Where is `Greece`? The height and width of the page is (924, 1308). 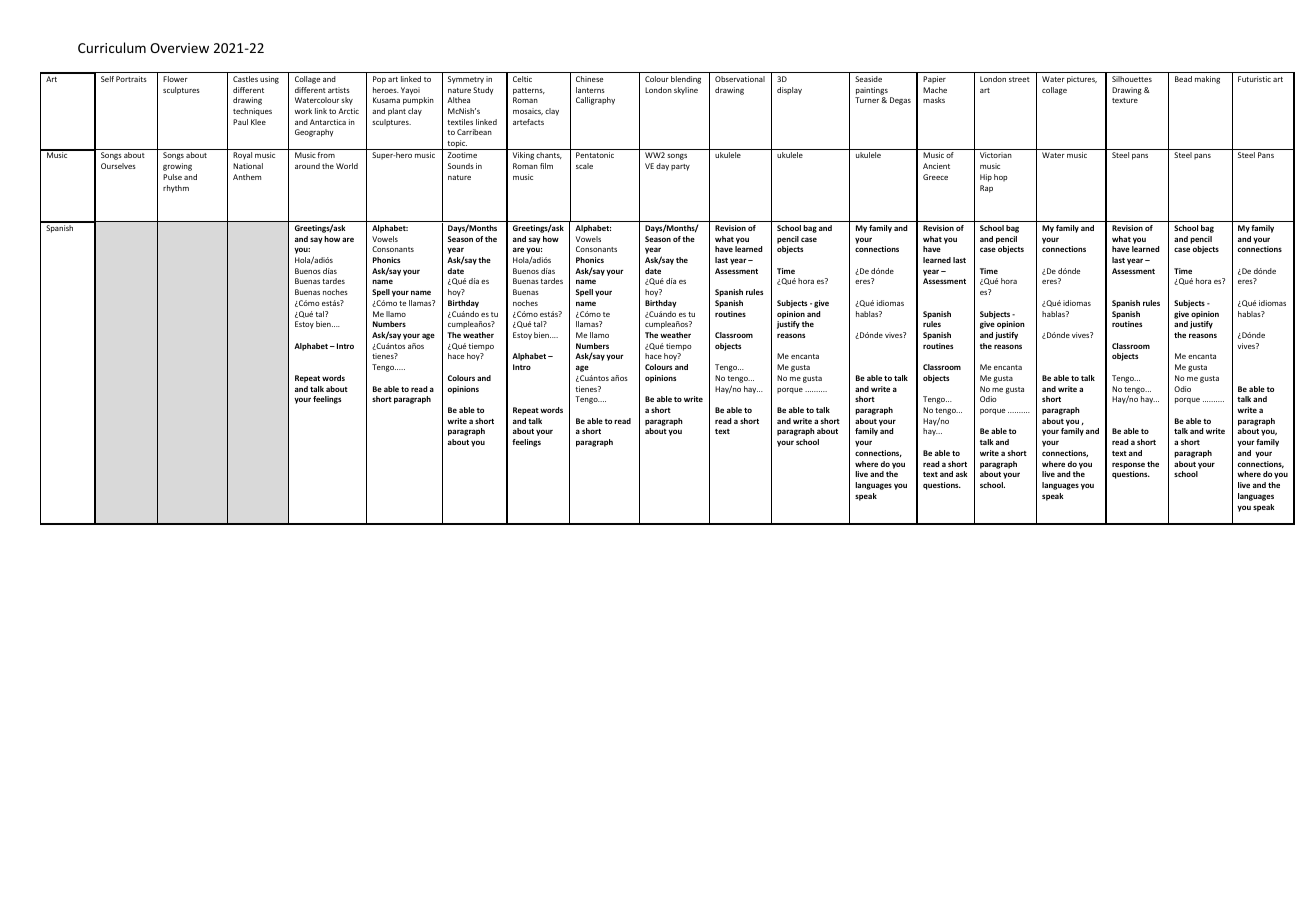
Greece is located at coordinates (935, 177).
